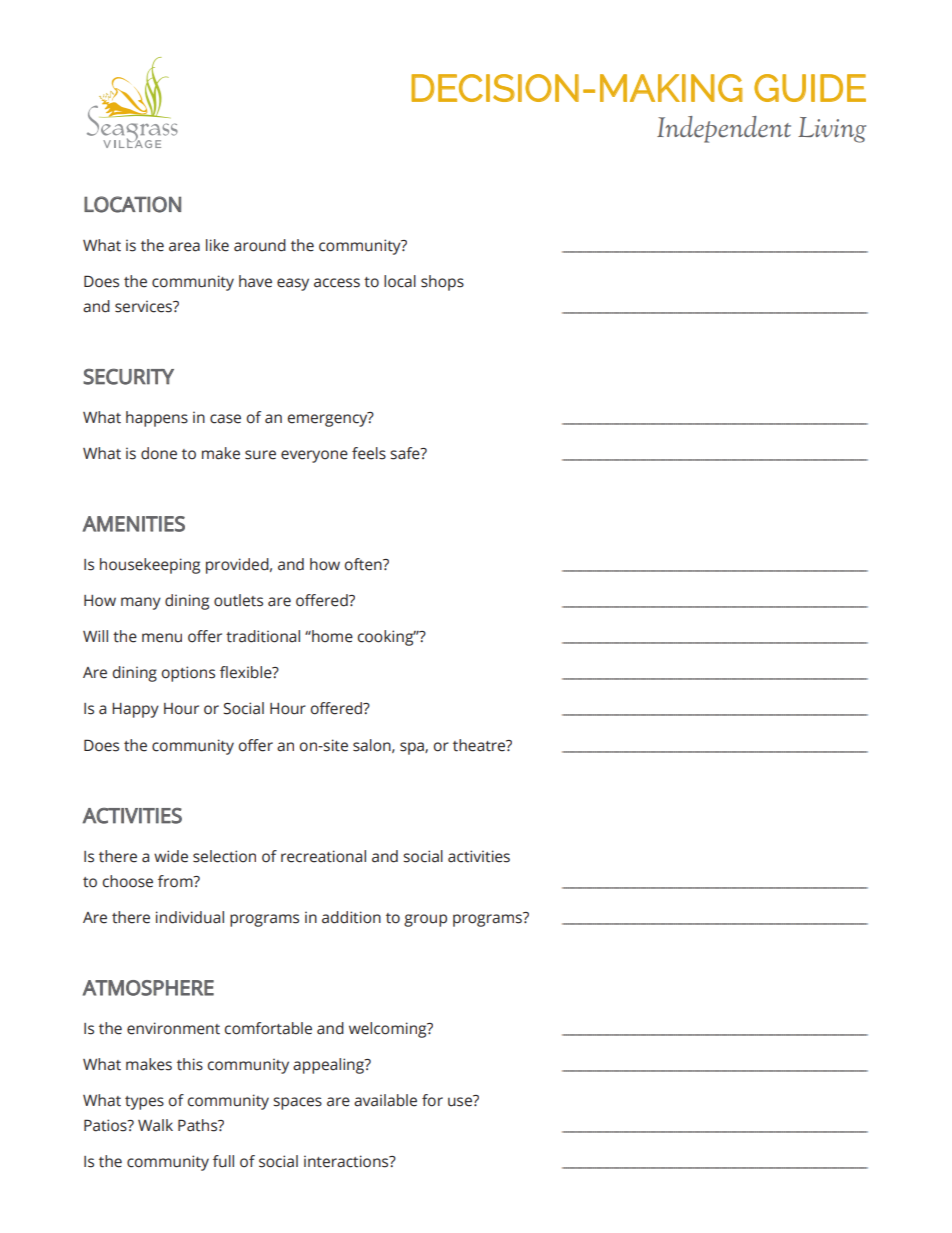  I want to click on often, so click(364, 564).
